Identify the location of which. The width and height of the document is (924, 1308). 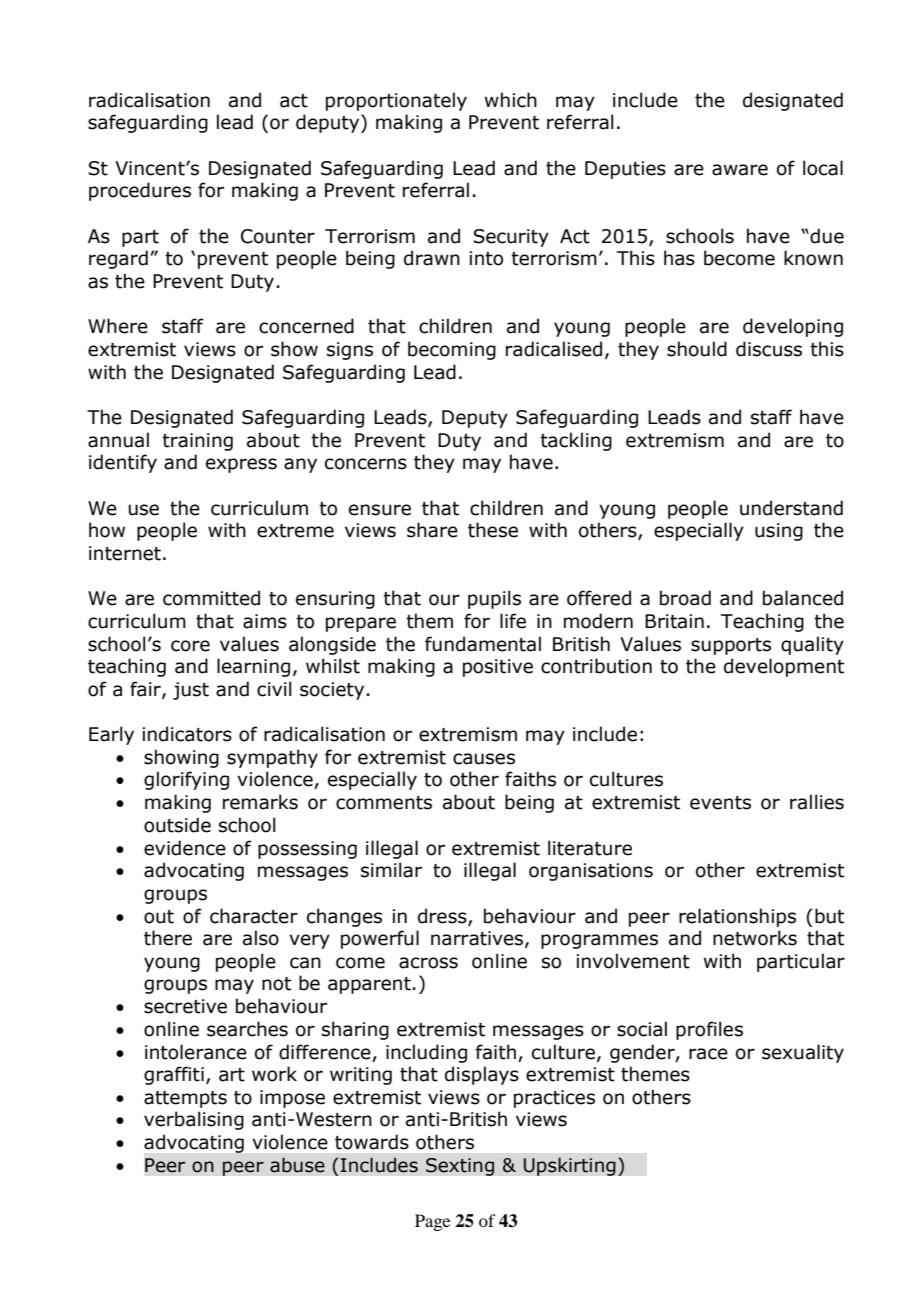
(511, 100).
